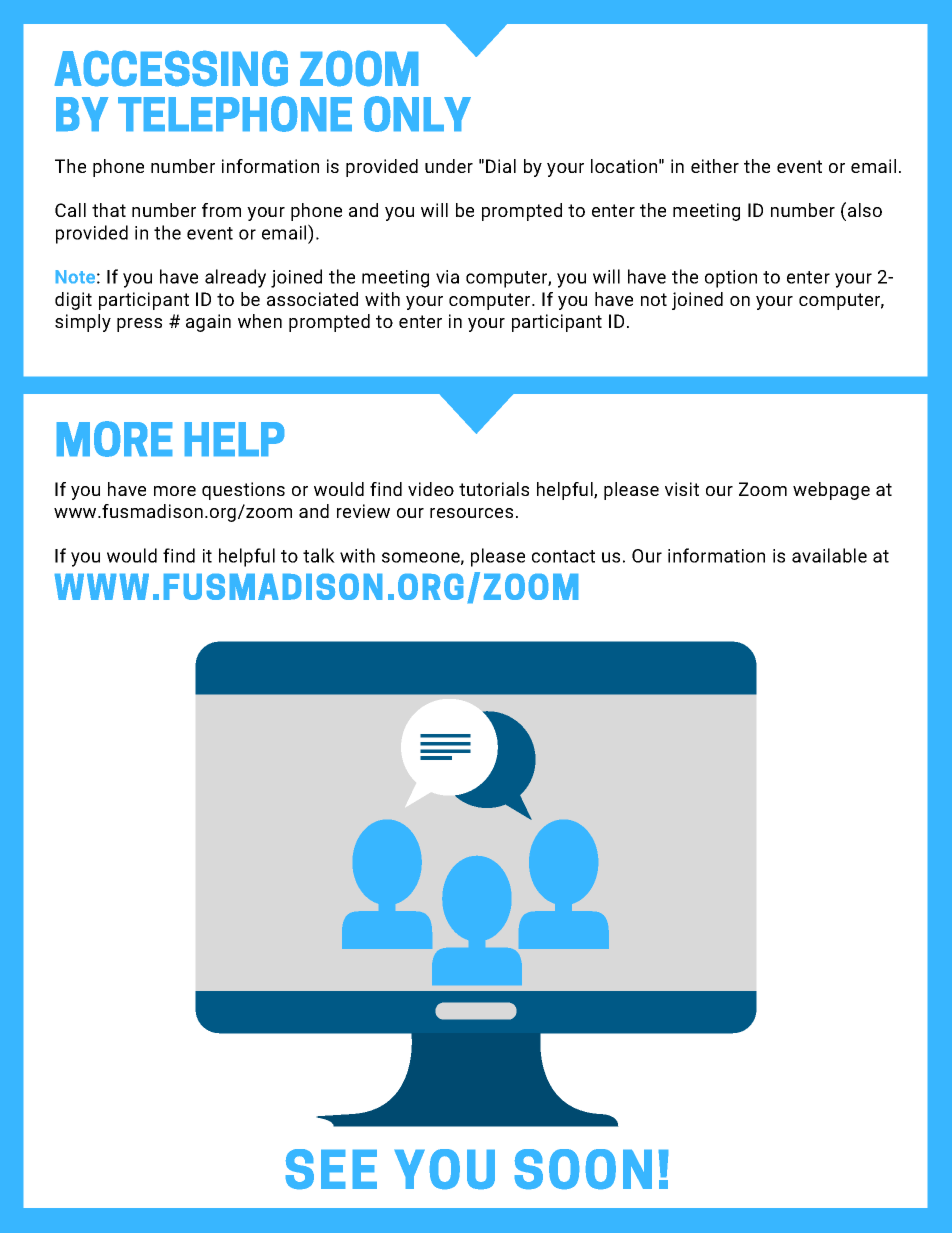 The width and height of the page is (952, 1233). Describe the element at coordinates (831, 491) in the page. I see `webpage` at that location.
